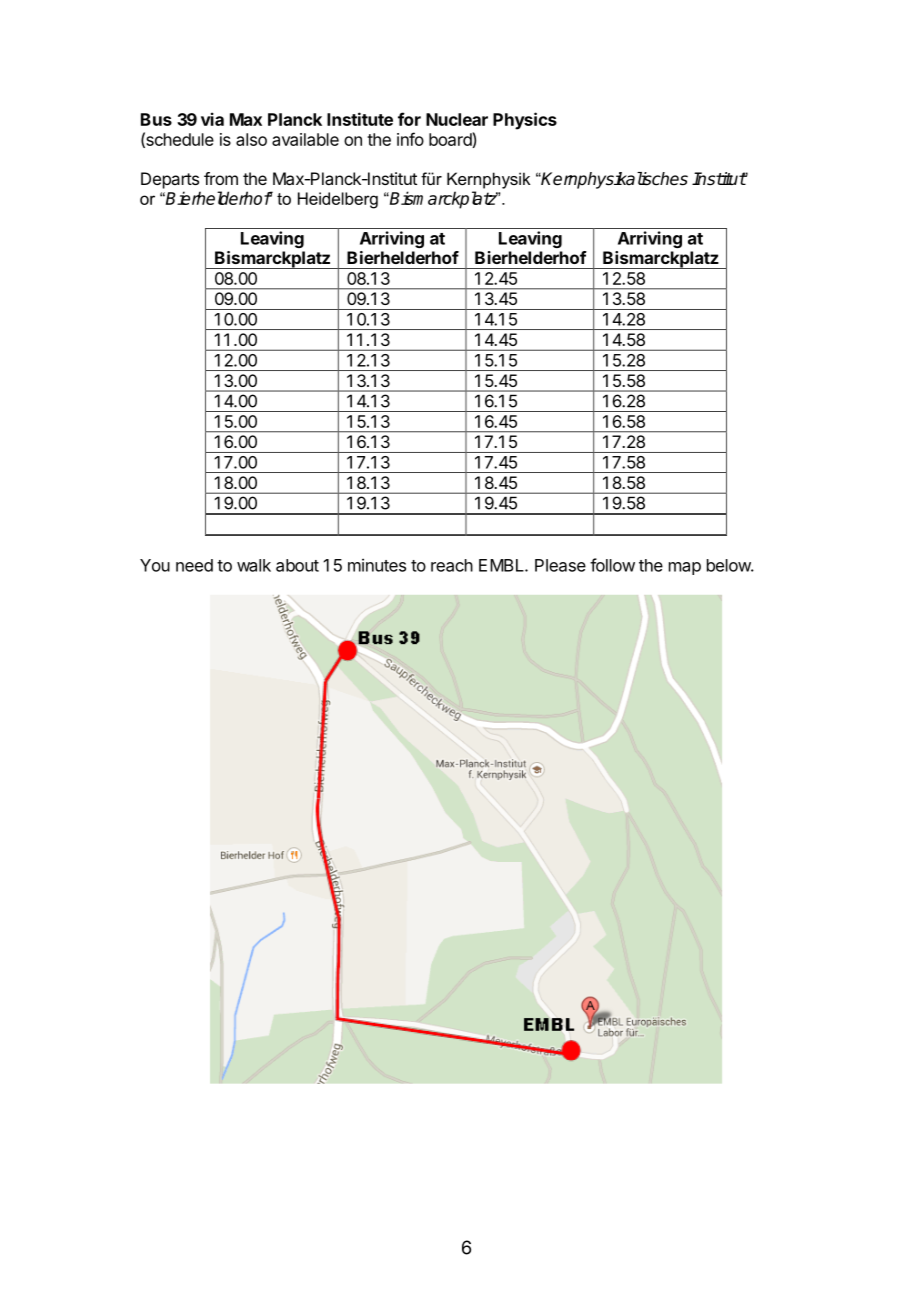  I want to click on board, so click(451, 140).
